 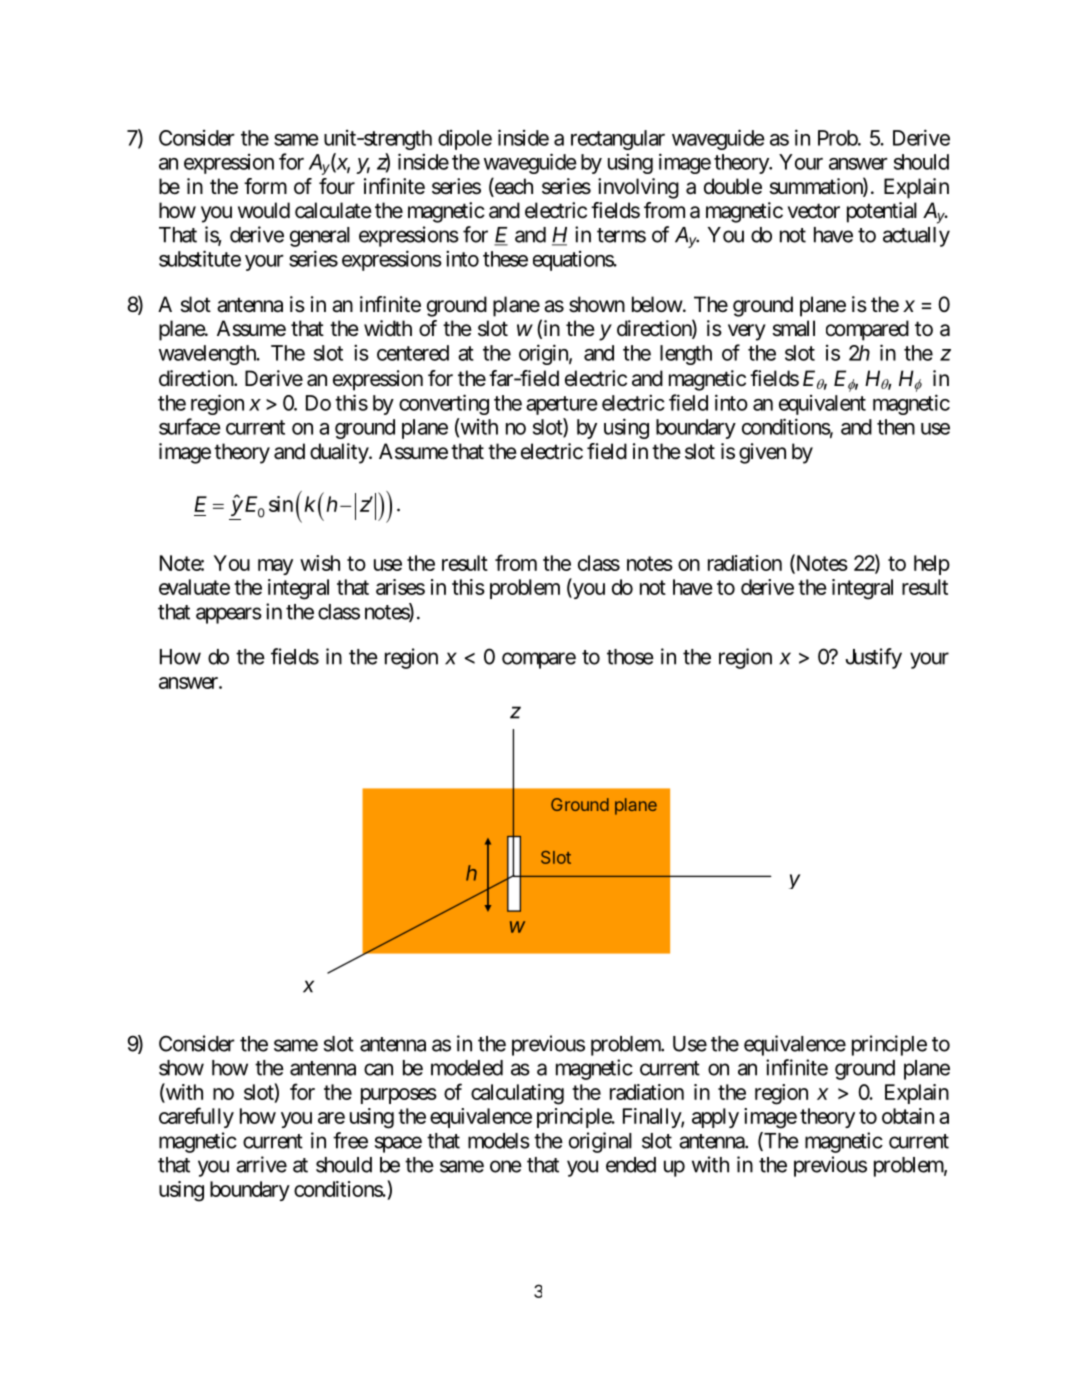 What do you see at coordinates (265, 186) in the page?
I see `form` at bounding box center [265, 186].
